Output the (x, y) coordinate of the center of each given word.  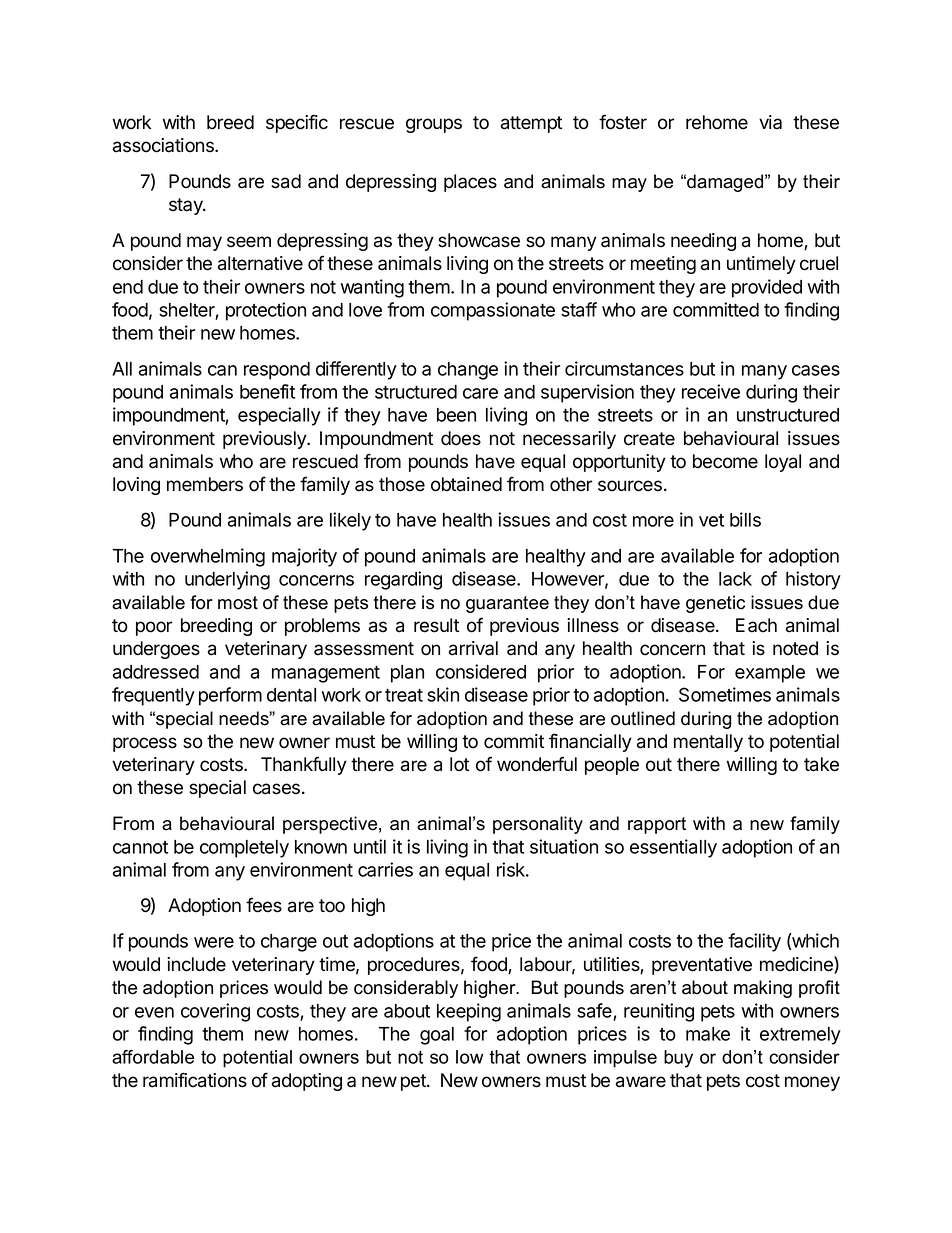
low (469, 1057)
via (770, 122)
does (461, 438)
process (145, 744)
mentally (708, 743)
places (470, 183)
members (205, 484)
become (725, 461)
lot (459, 764)
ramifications (195, 1080)
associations (164, 145)
